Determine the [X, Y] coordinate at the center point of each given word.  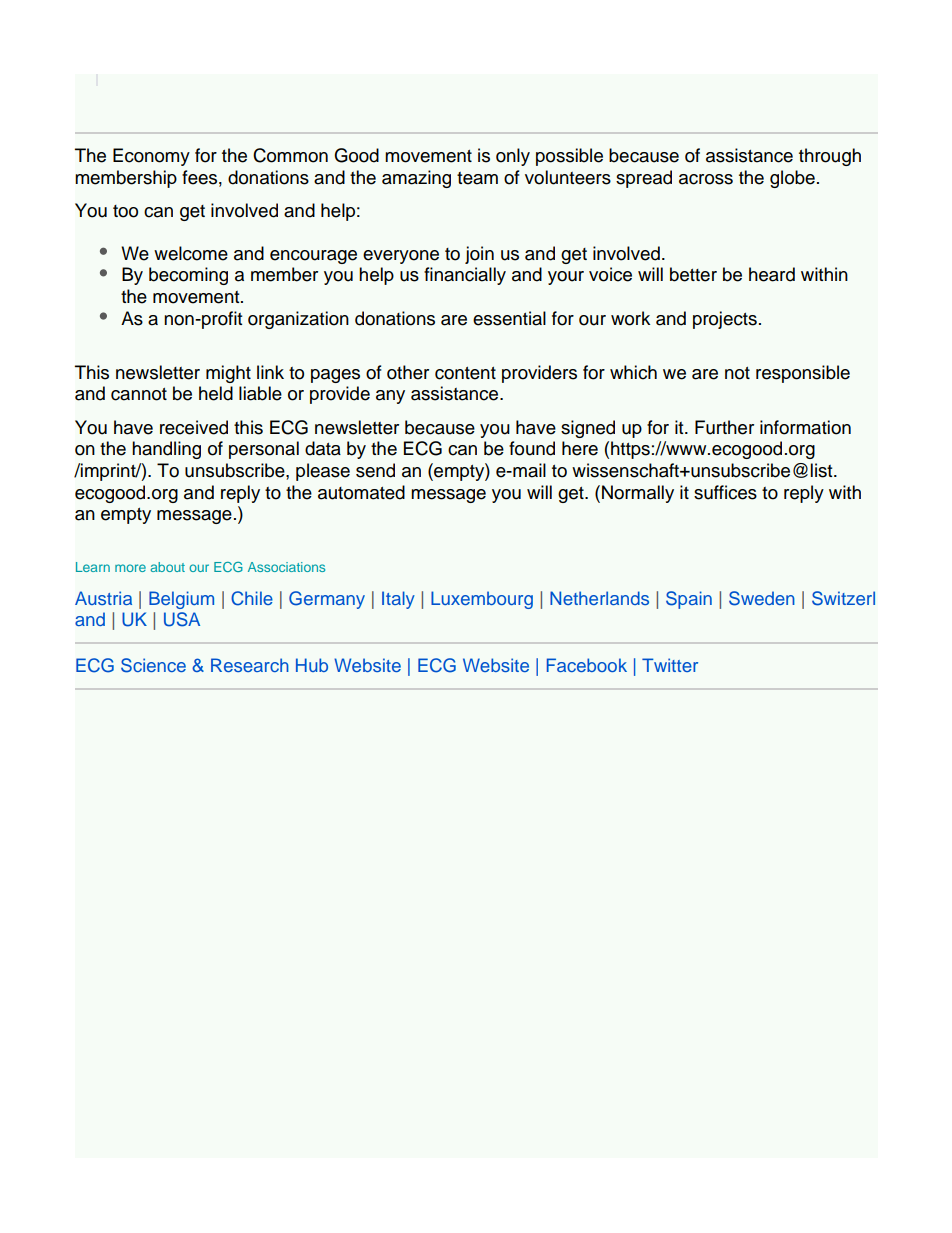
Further [724, 427]
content [465, 373]
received [194, 427]
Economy [151, 157]
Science [153, 665]
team [477, 178]
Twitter [670, 665]
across [706, 179]
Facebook [587, 665]
